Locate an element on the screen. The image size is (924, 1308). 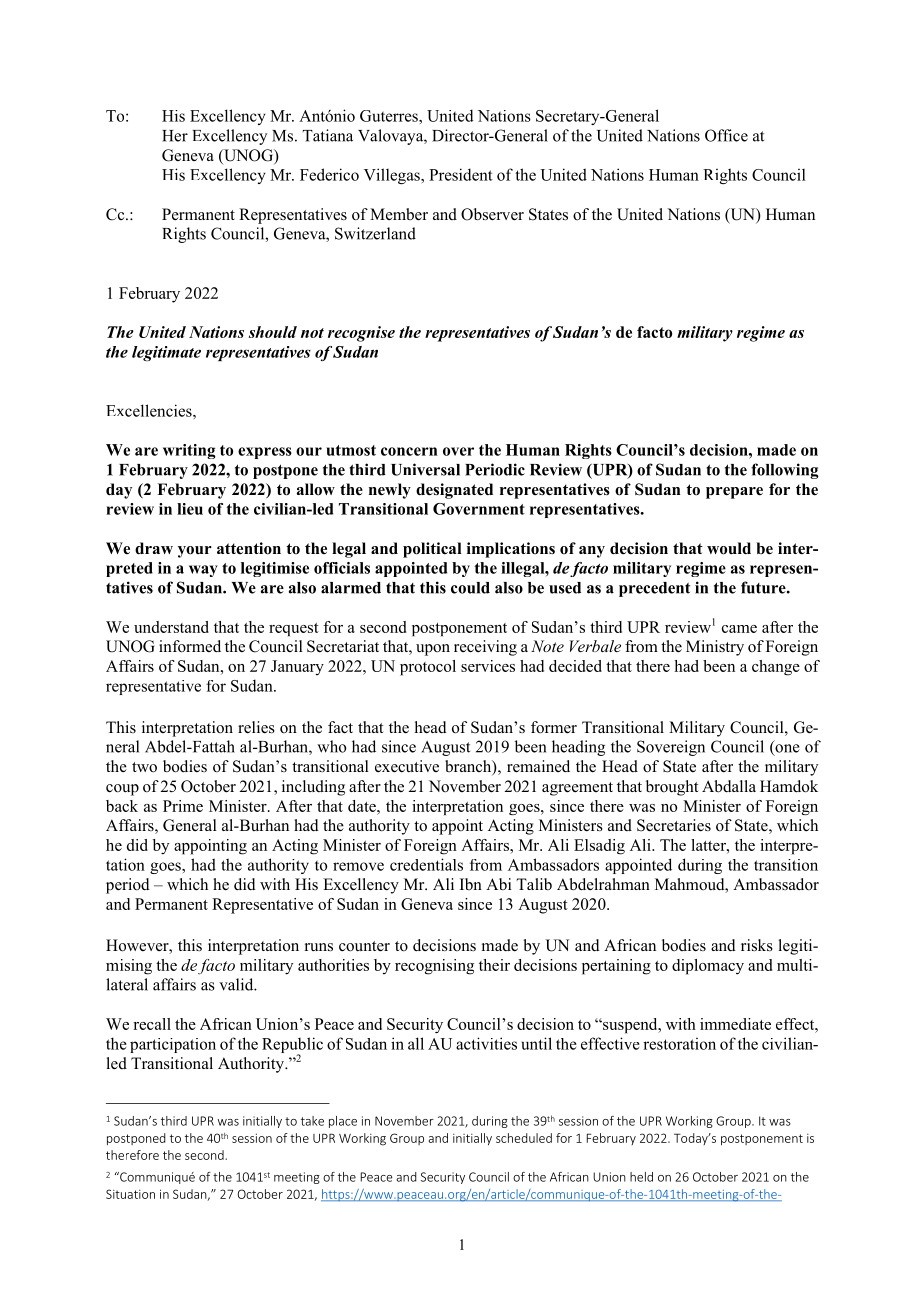
President is located at coordinates (461, 174).
